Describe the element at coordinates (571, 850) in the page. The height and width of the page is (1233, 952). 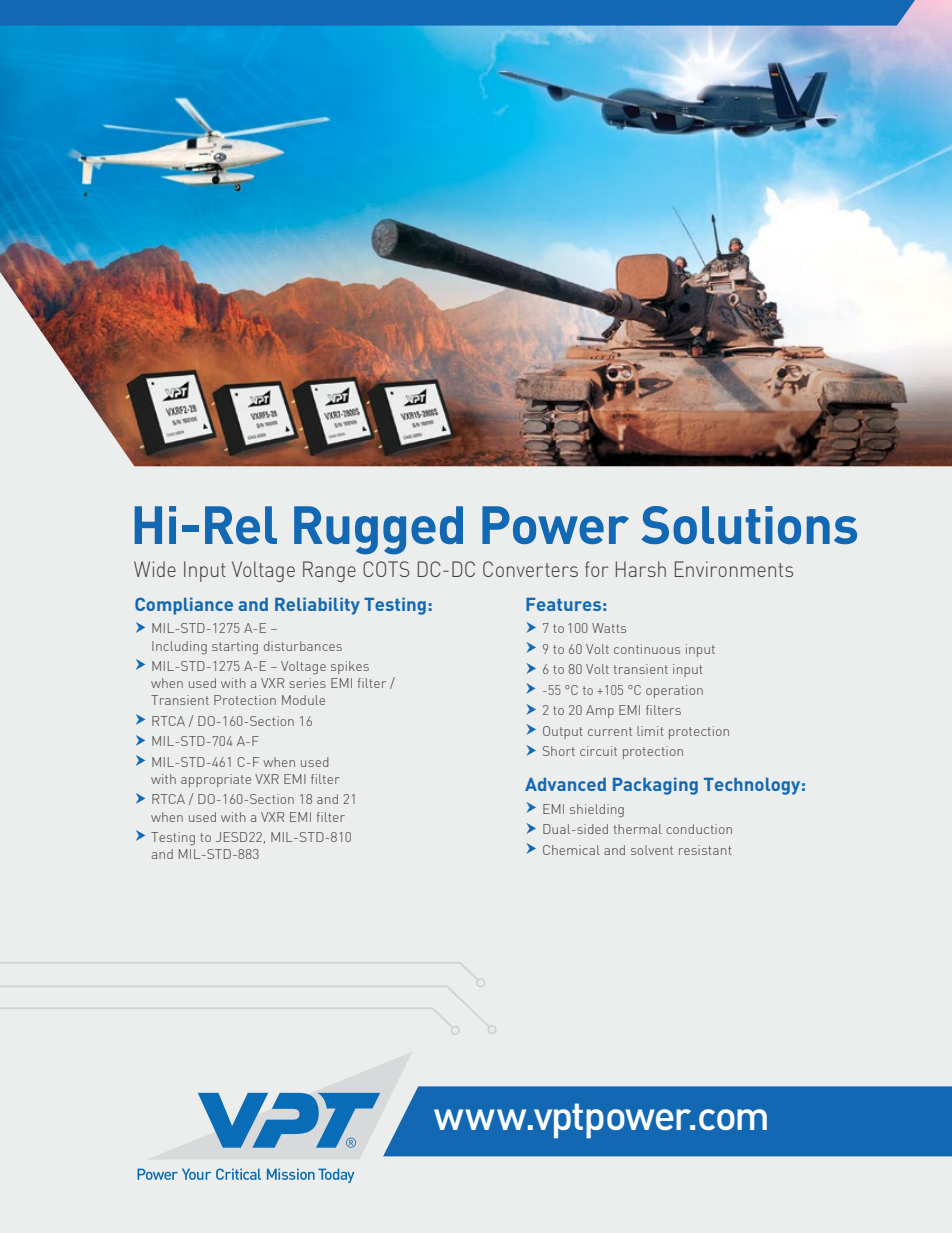
I see `Chemical` at that location.
